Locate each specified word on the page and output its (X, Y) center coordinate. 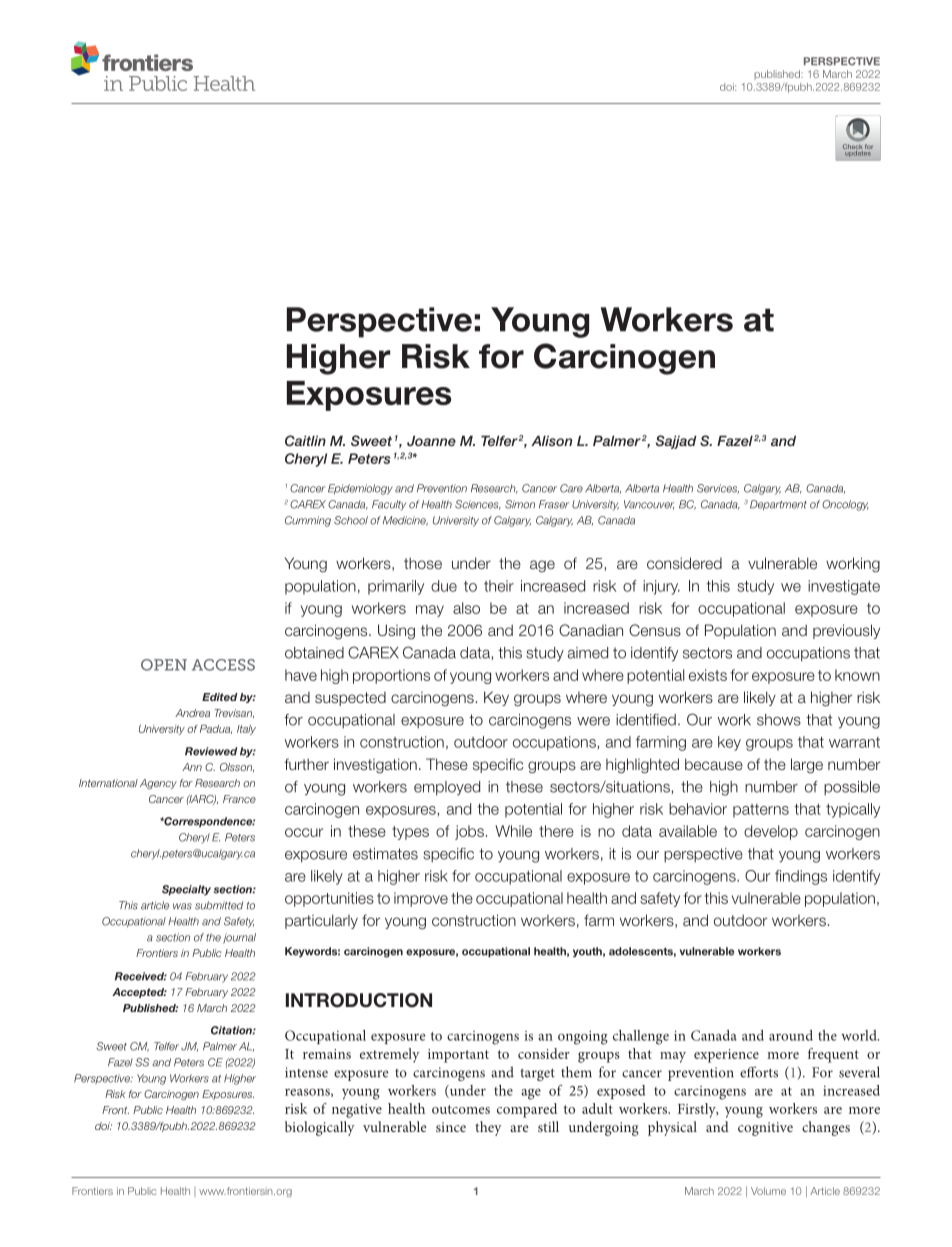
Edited (220, 697)
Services (718, 489)
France (239, 799)
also (466, 608)
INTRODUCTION (359, 1000)
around (791, 1035)
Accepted (139, 993)
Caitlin (305, 440)
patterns (761, 811)
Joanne (431, 440)
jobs (469, 832)
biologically (320, 1128)
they (488, 1128)
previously (846, 631)
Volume (768, 1191)
